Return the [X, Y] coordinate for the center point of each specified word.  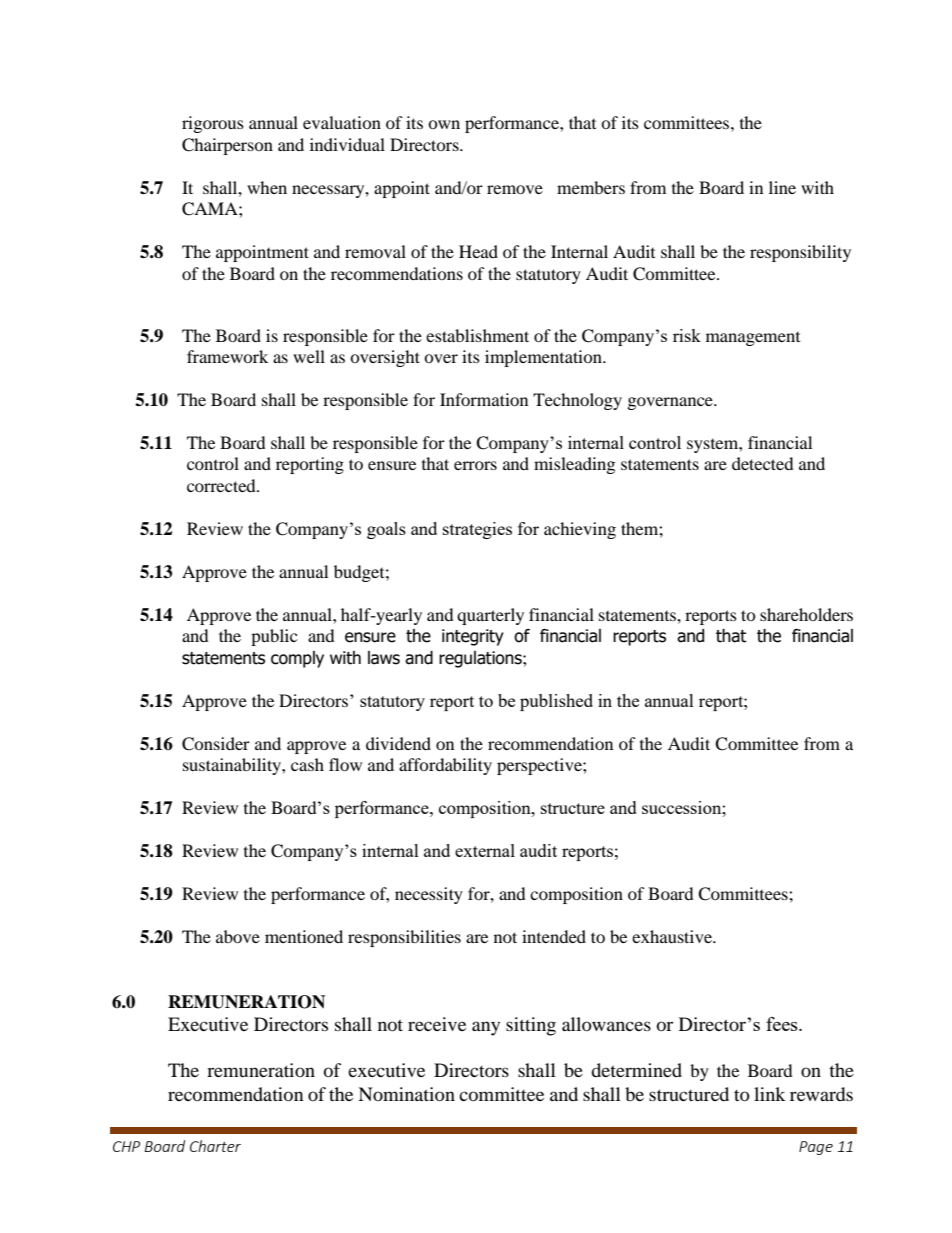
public [274, 637]
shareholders [806, 614]
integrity [473, 637]
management [753, 339]
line [782, 187]
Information [484, 399]
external [485, 850]
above [238, 936]
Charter [215, 1146]
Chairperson [227, 146]
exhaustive [673, 936]
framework [227, 356]
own [444, 124]
